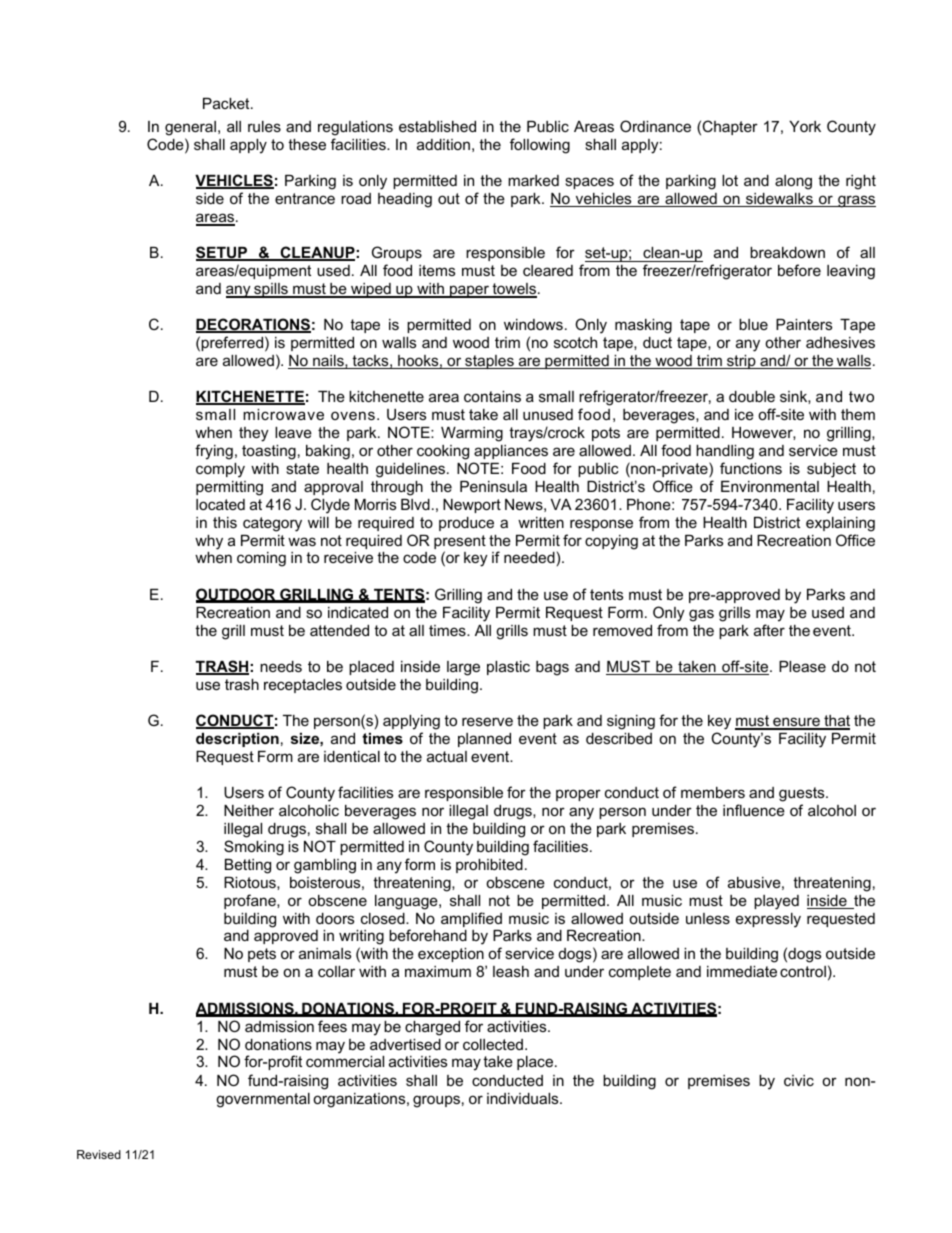 The width and height of the image is (952, 1233). I want to click on Revised, so click(99, 1154).
